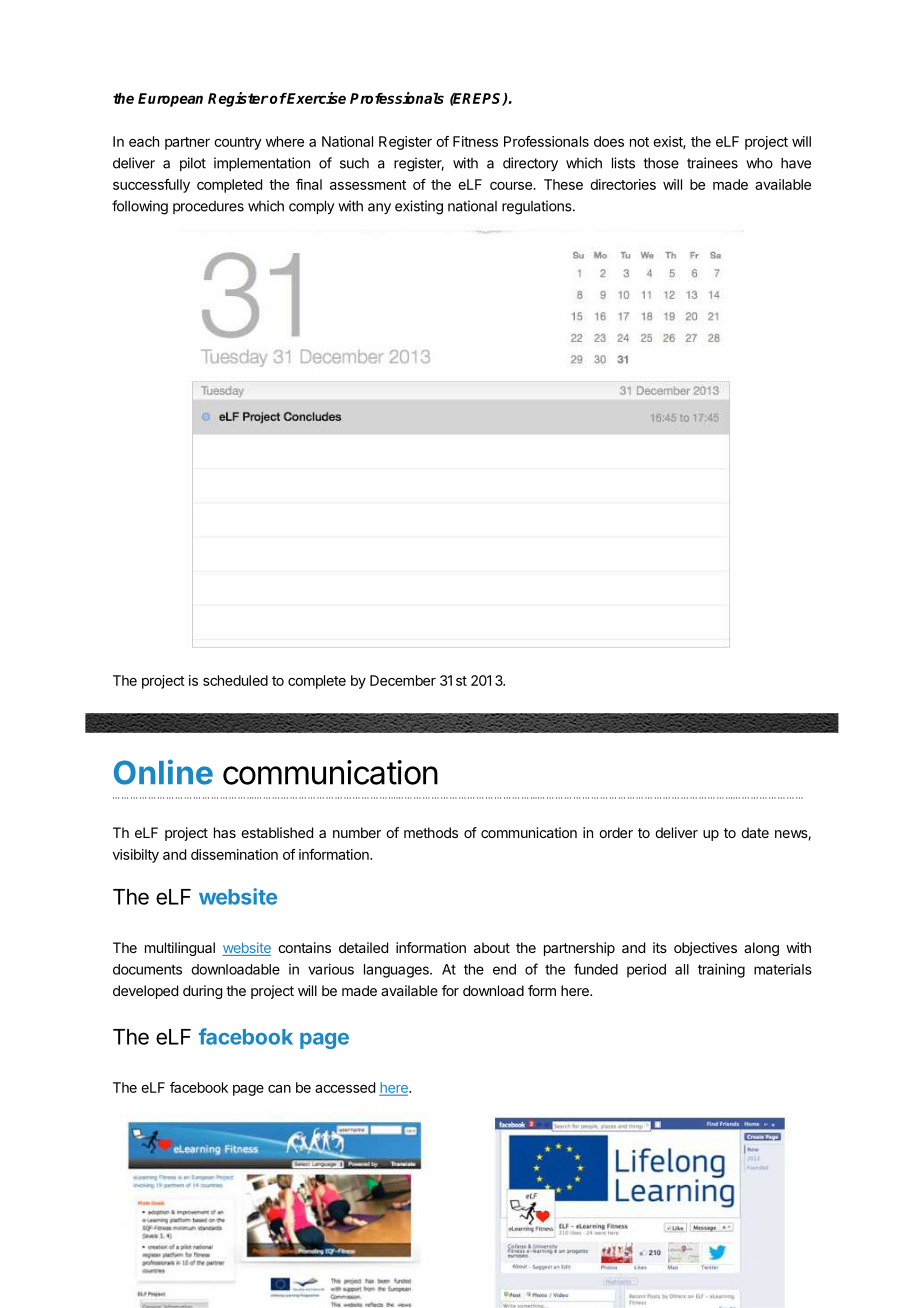 The height and width of the screenshot is (1308, 924). Describe the element at coordinates (623, 184) in the screenshot. I see `directories` at that location.
